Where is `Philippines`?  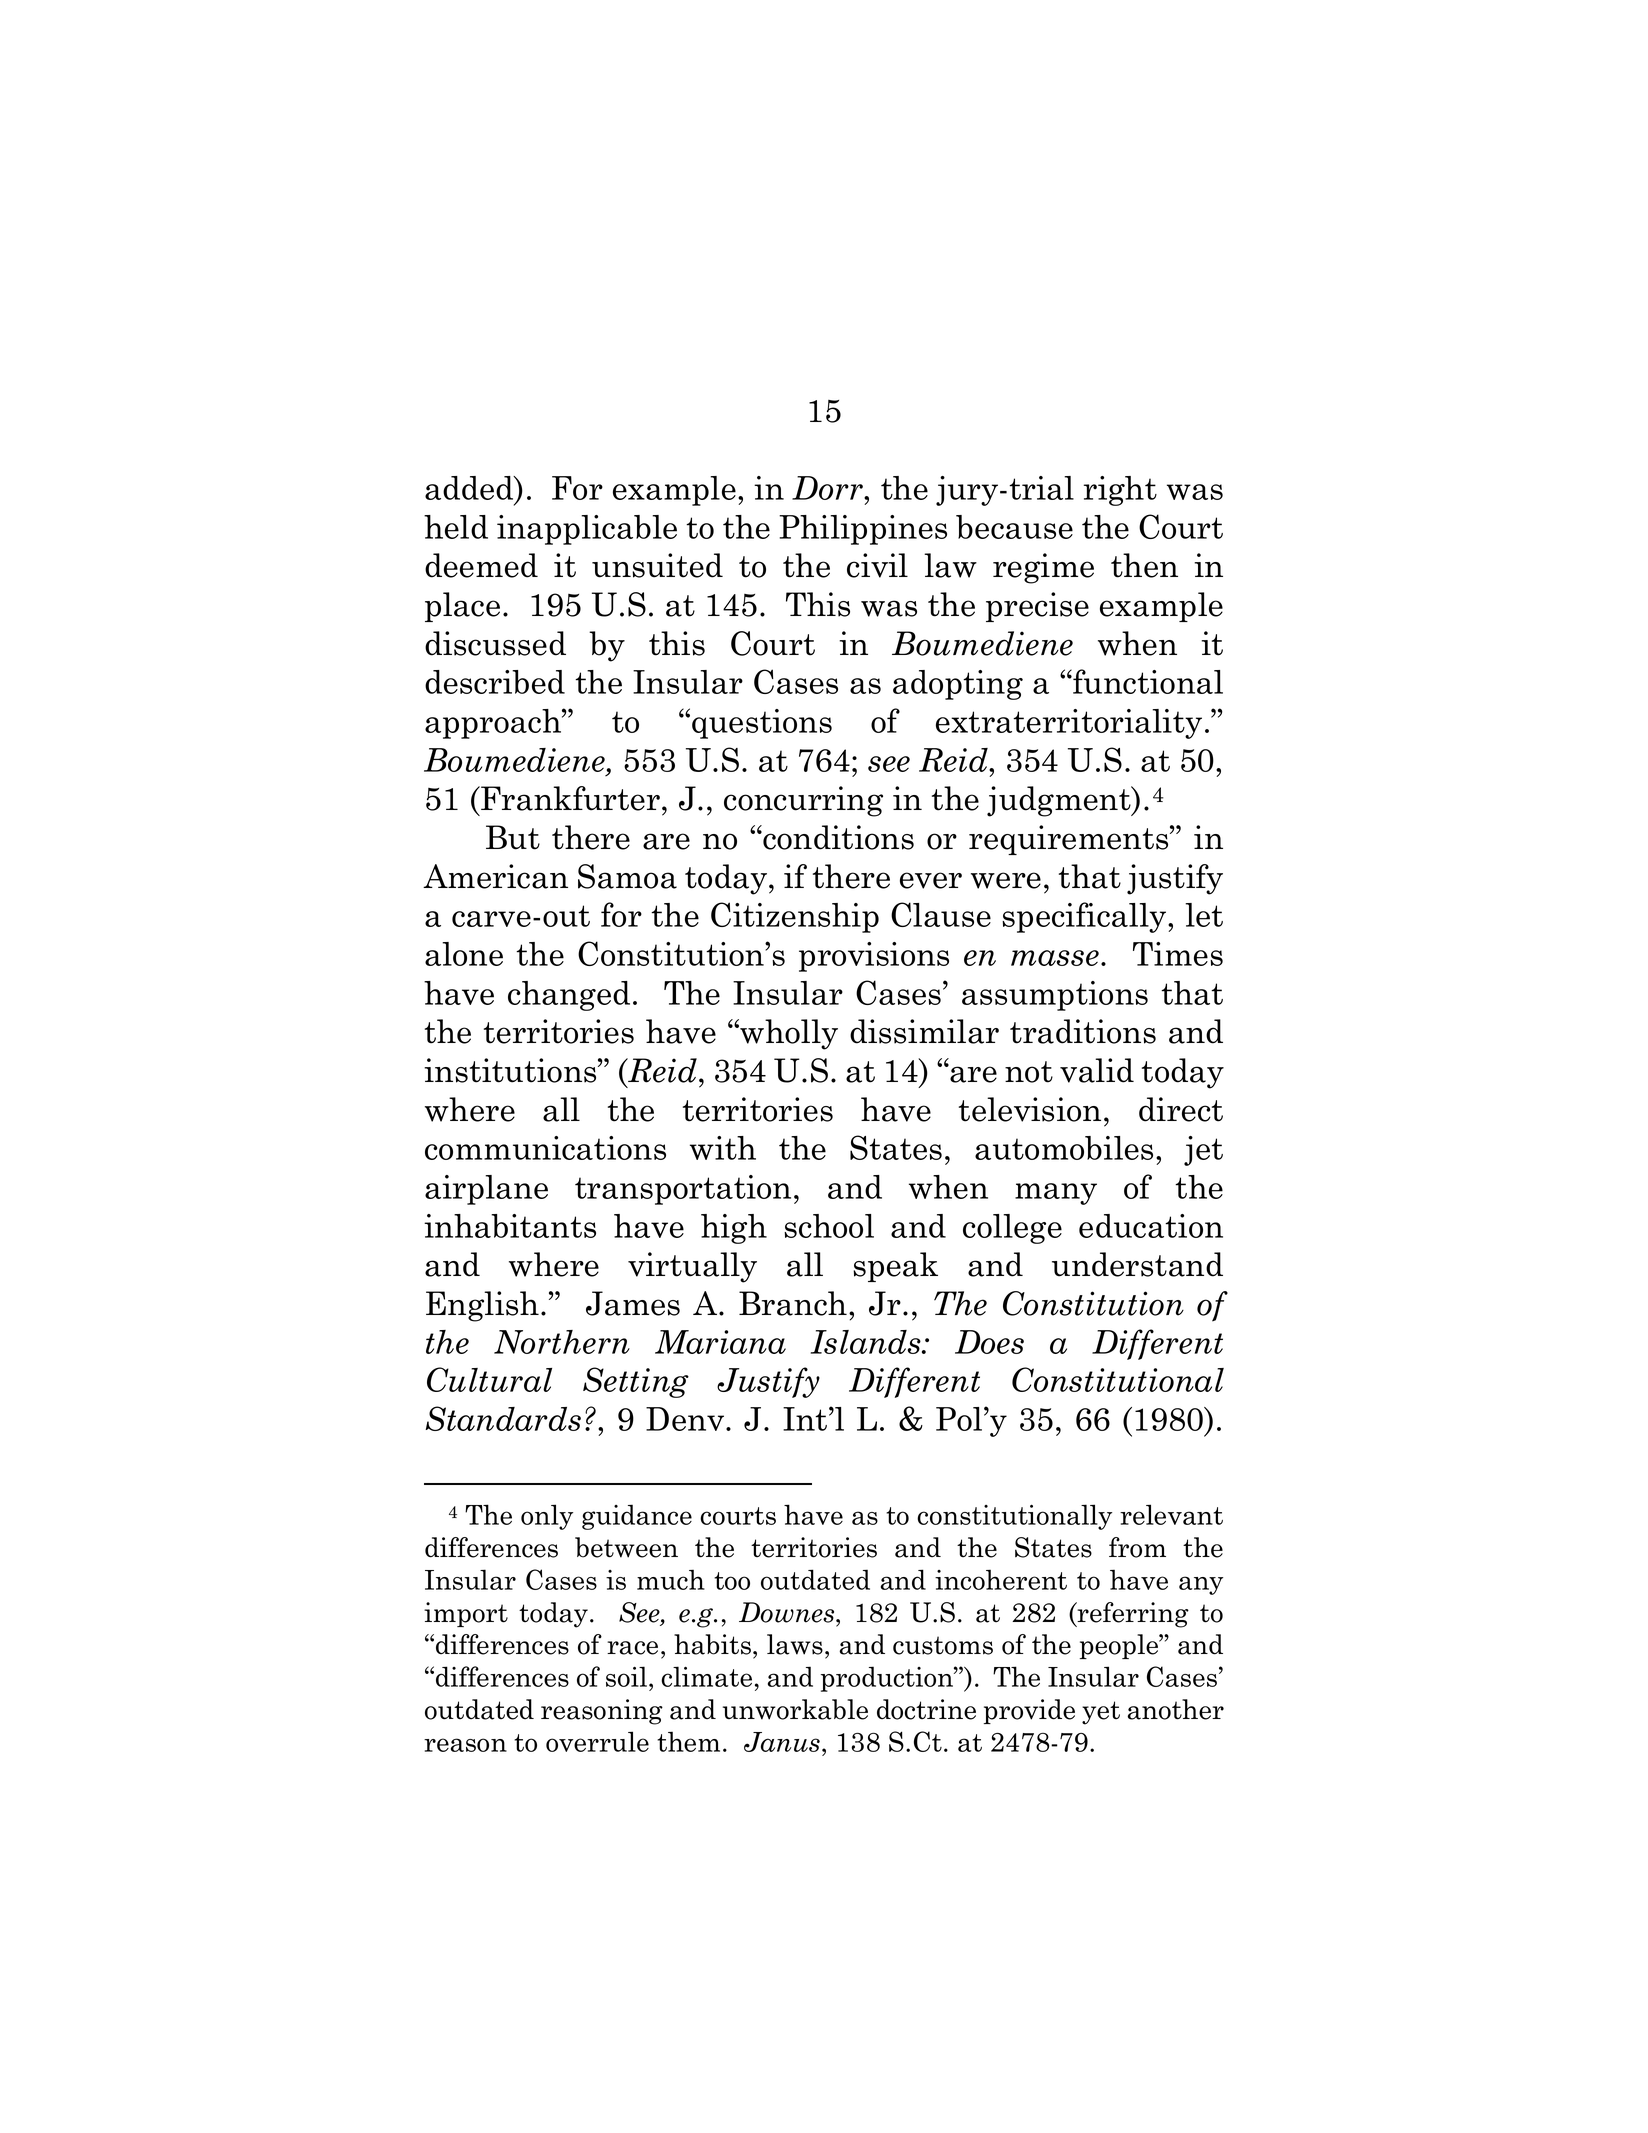
Philippines is located at coordinates (863, 530).
